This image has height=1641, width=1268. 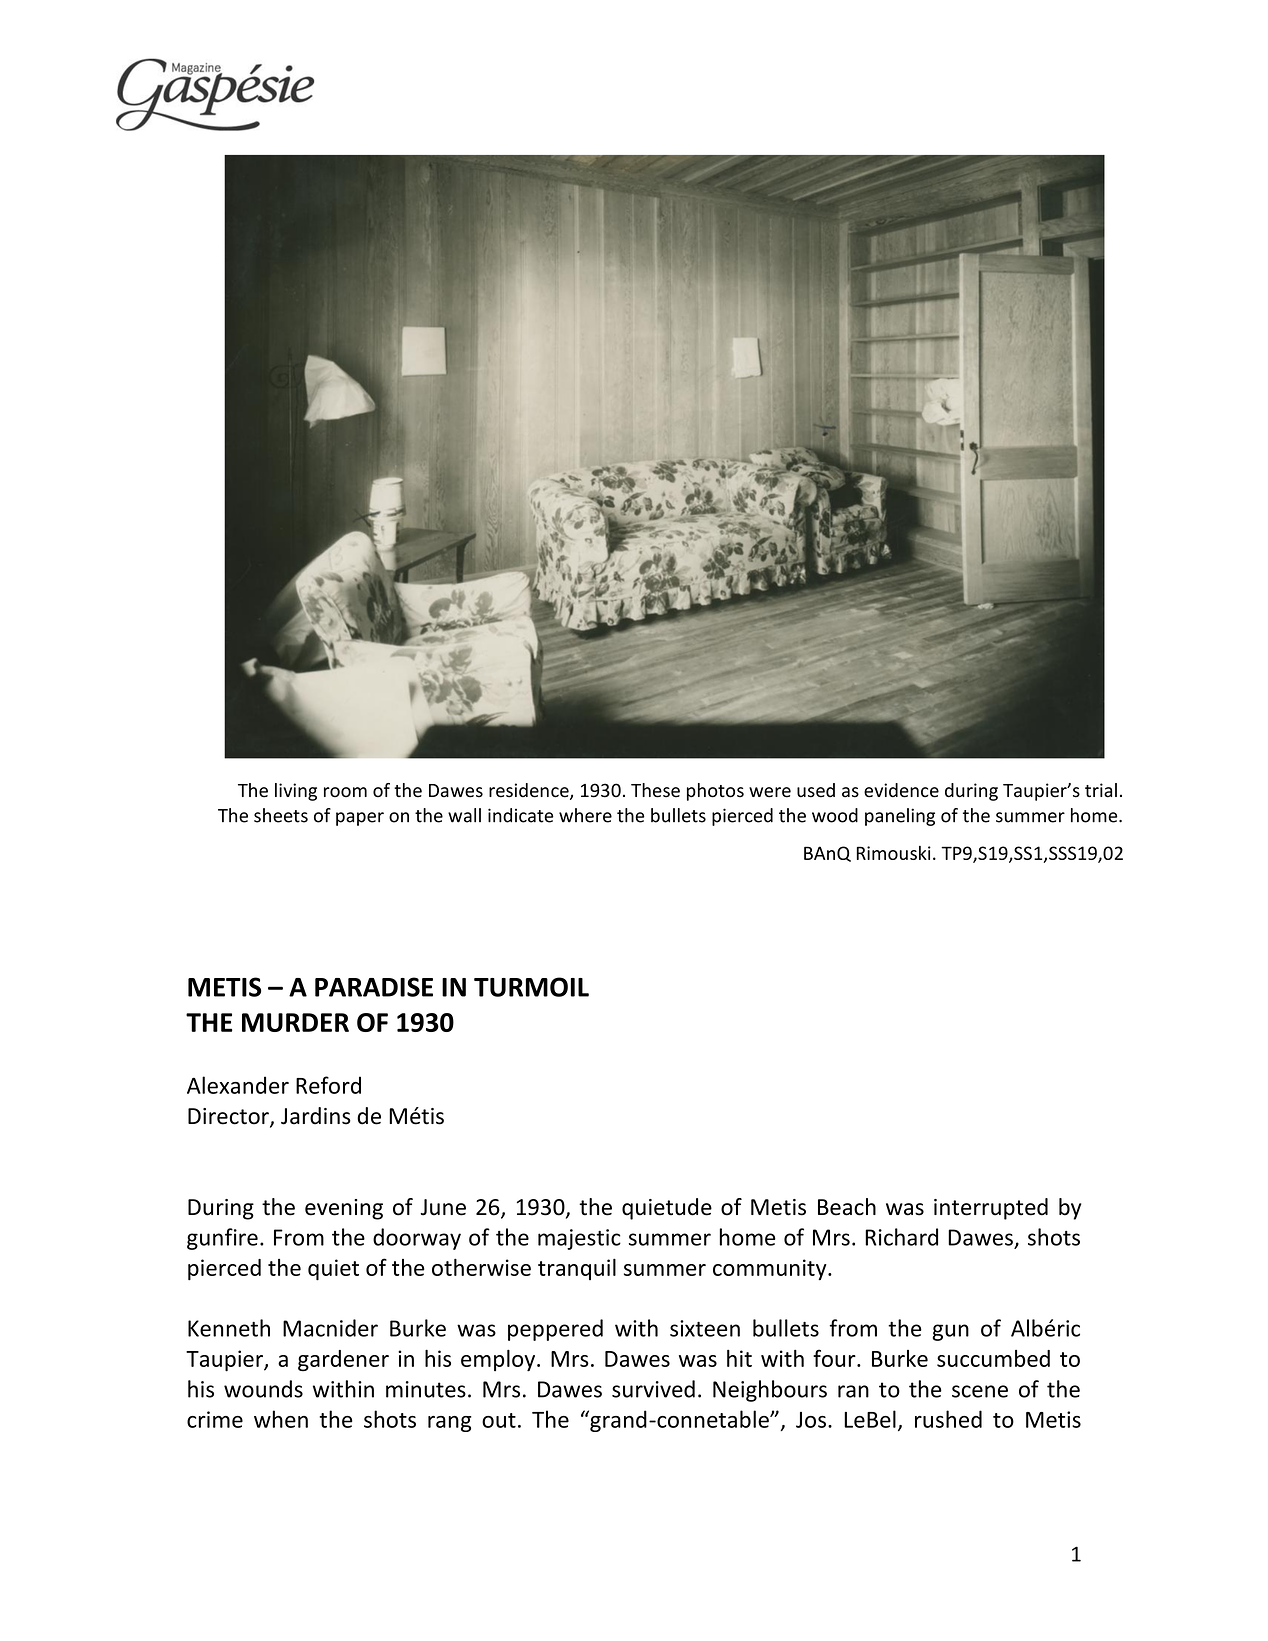 What do you see at coordinates (653, 1389) in the image?
I see `survived` at bounding box center [653, 1389].
